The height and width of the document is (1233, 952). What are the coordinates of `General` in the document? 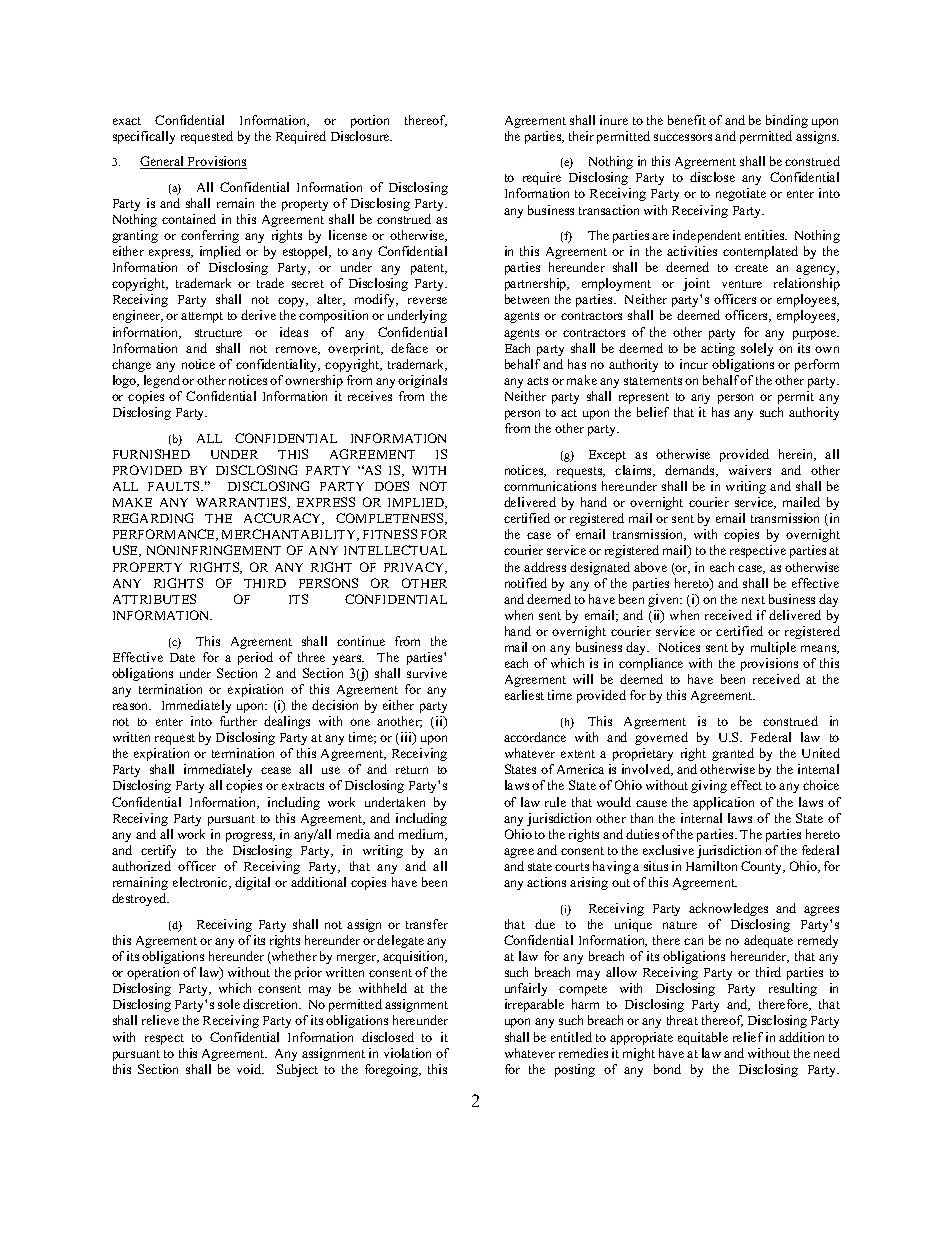 It's located at (163, 162).
